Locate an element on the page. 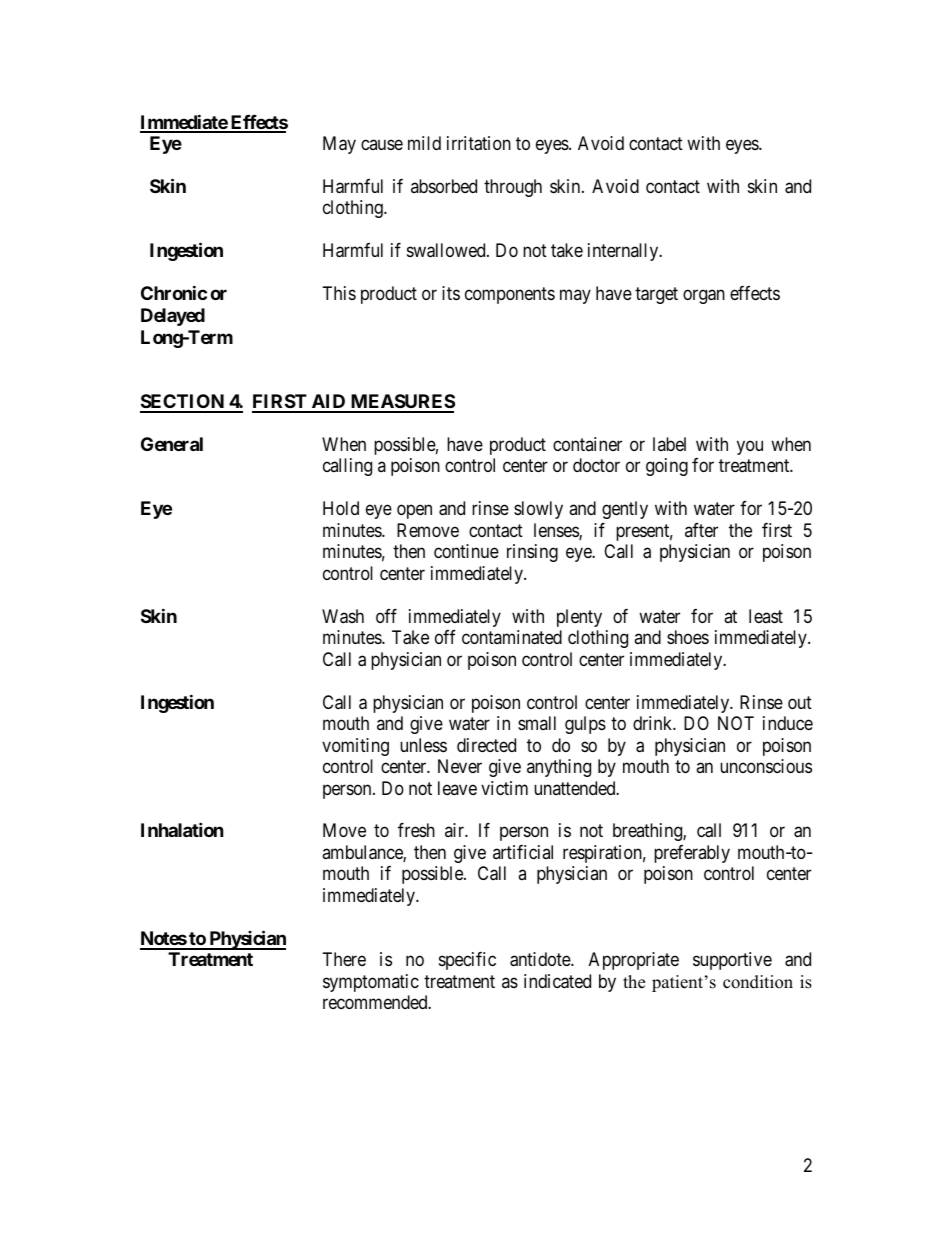 Image resolution: width=952 pixels, height=1233 pixels. after is located at coordinates (701, 530).
